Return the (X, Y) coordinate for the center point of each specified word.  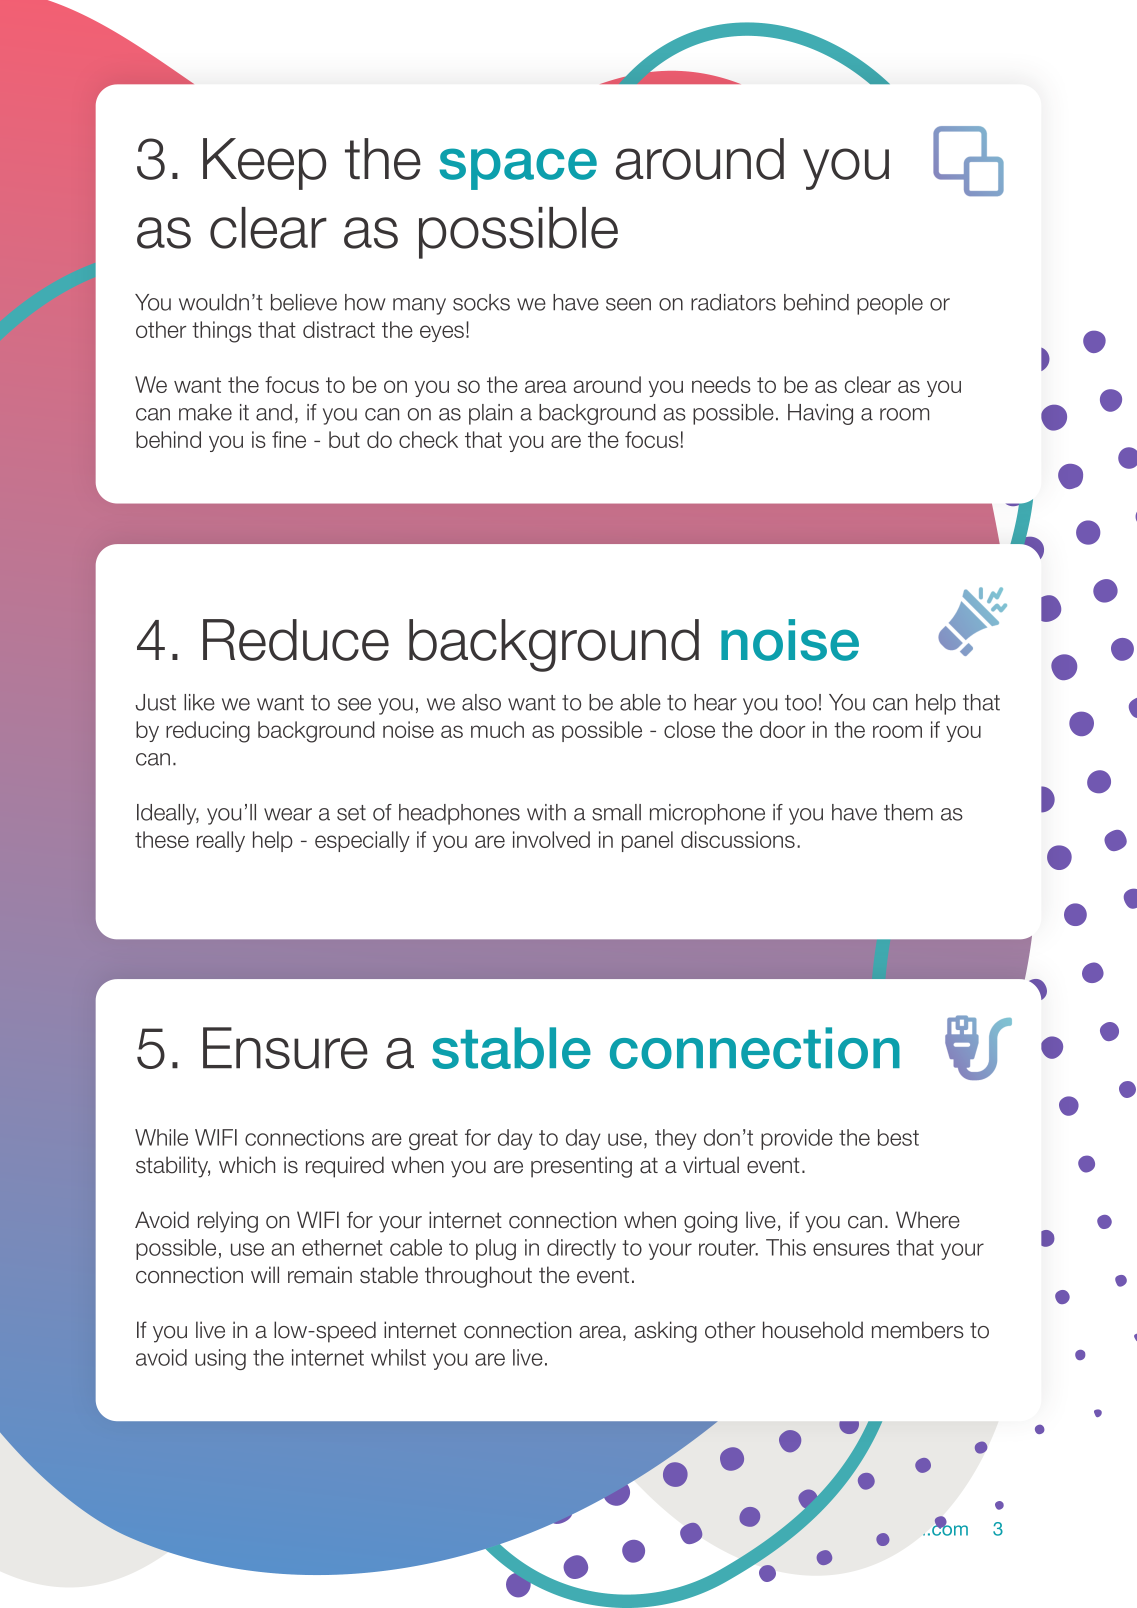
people (890, 304)
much (497, 729)
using (220, 1359)
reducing (208, 732)
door (782, 729)
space (518, 169)
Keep (264, 164)
